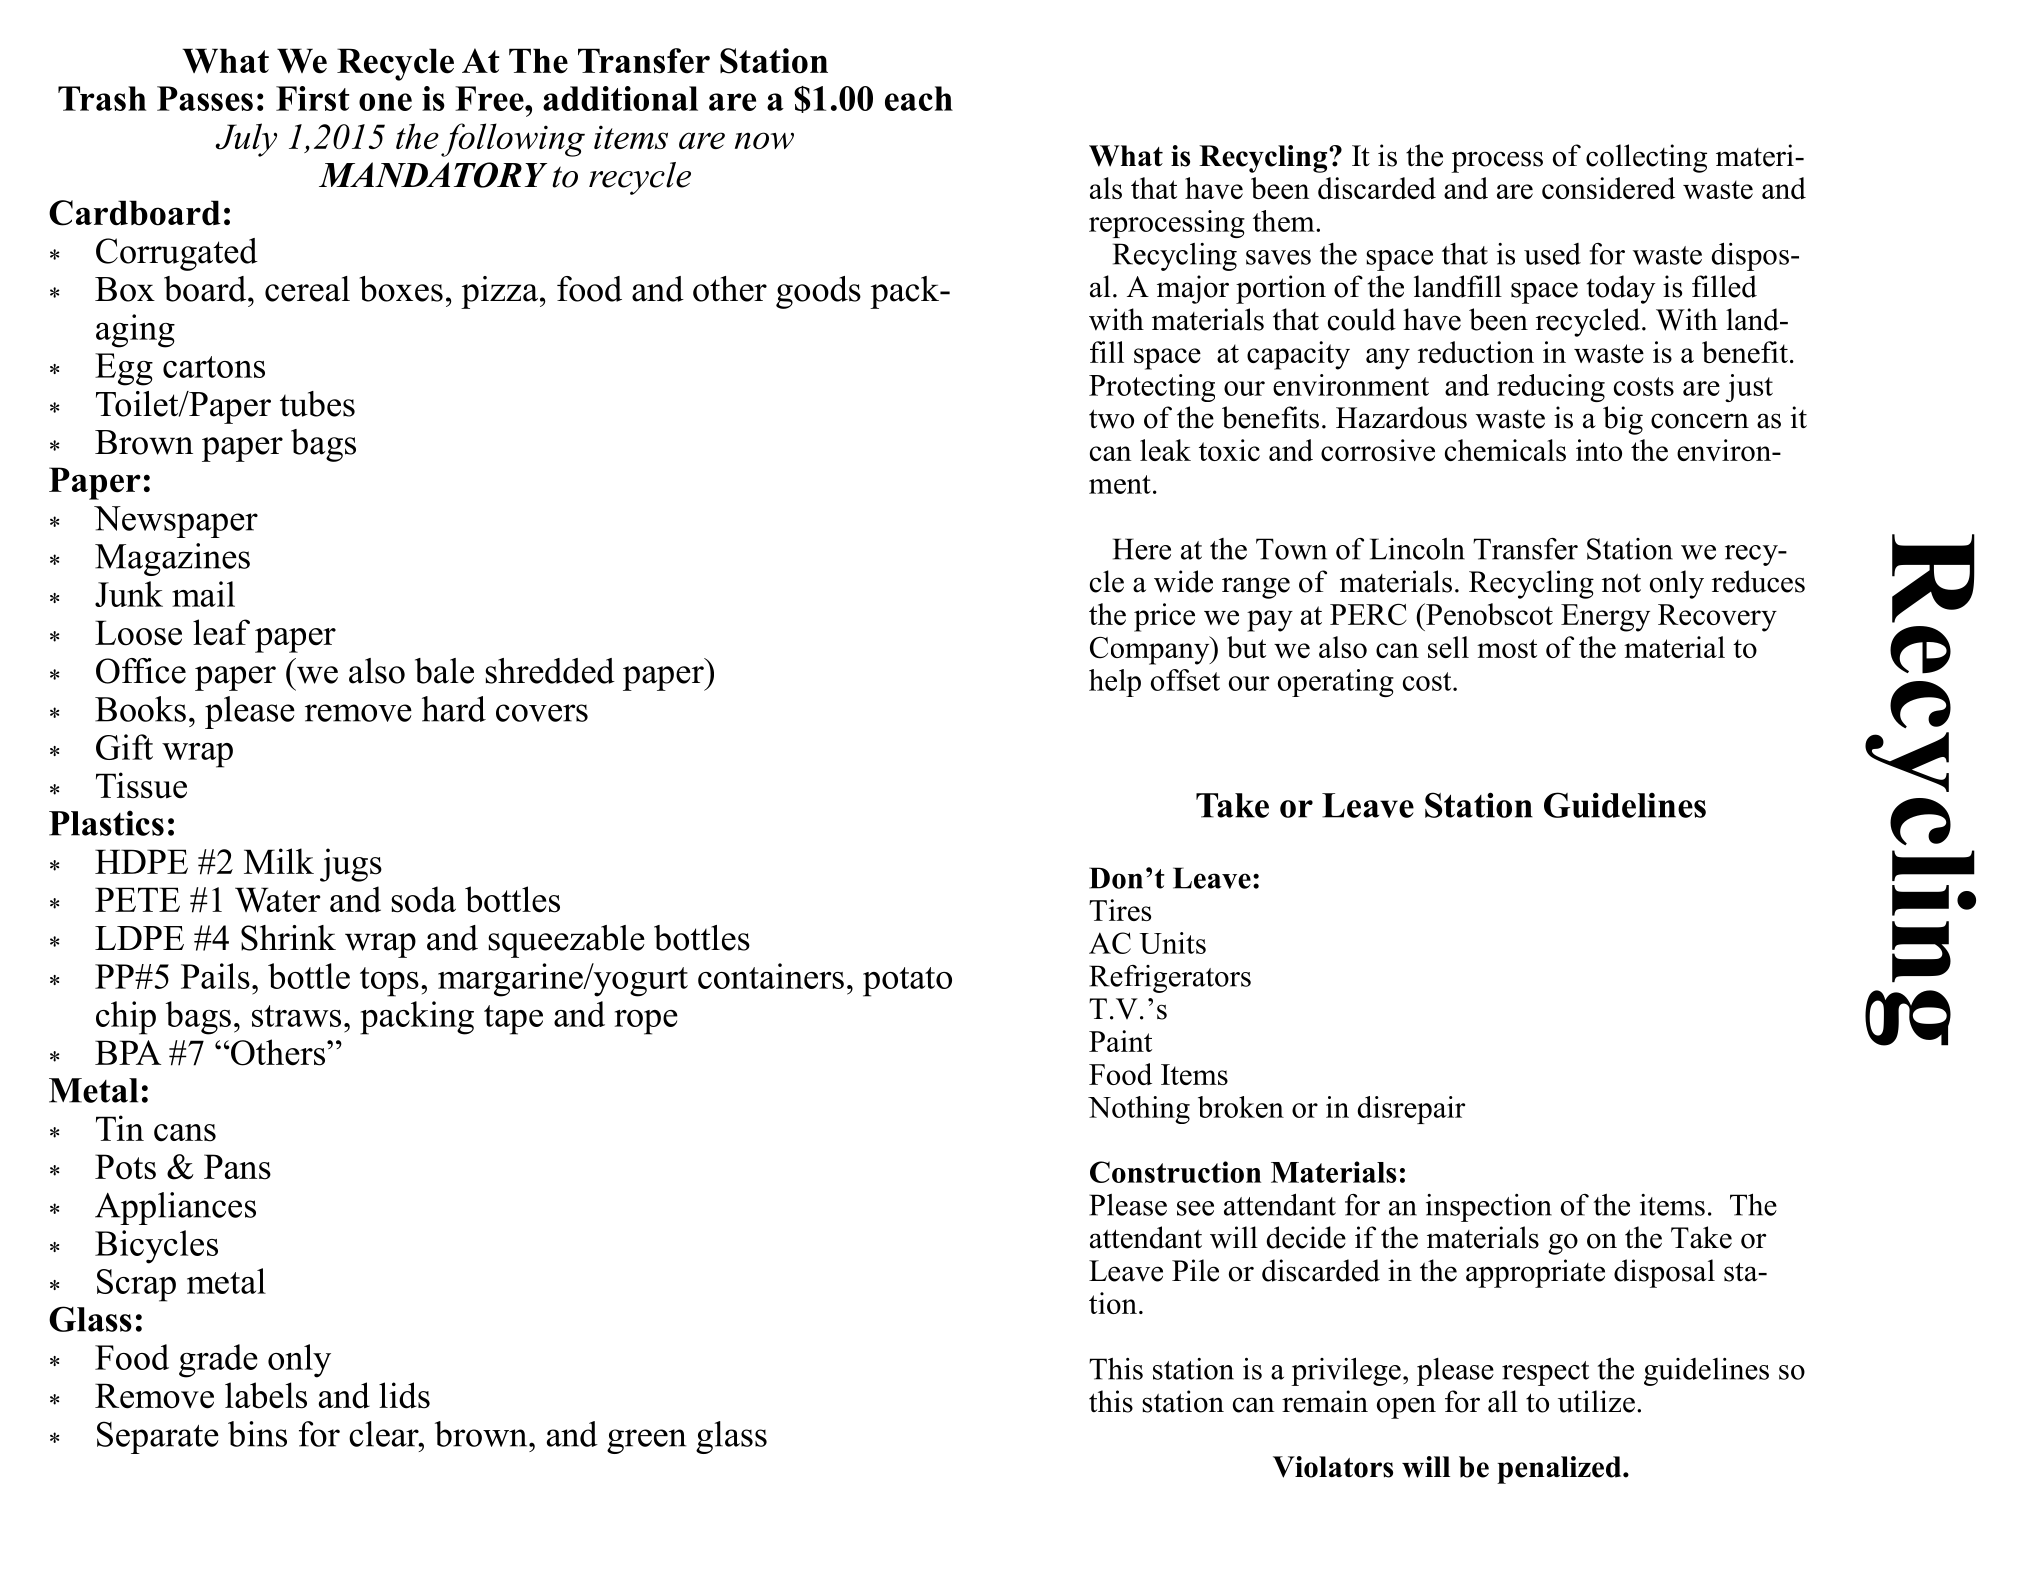  What do you see at coordinates (919, 98) in the screenshot?
I see `each` at bounding box center [919, 98].
